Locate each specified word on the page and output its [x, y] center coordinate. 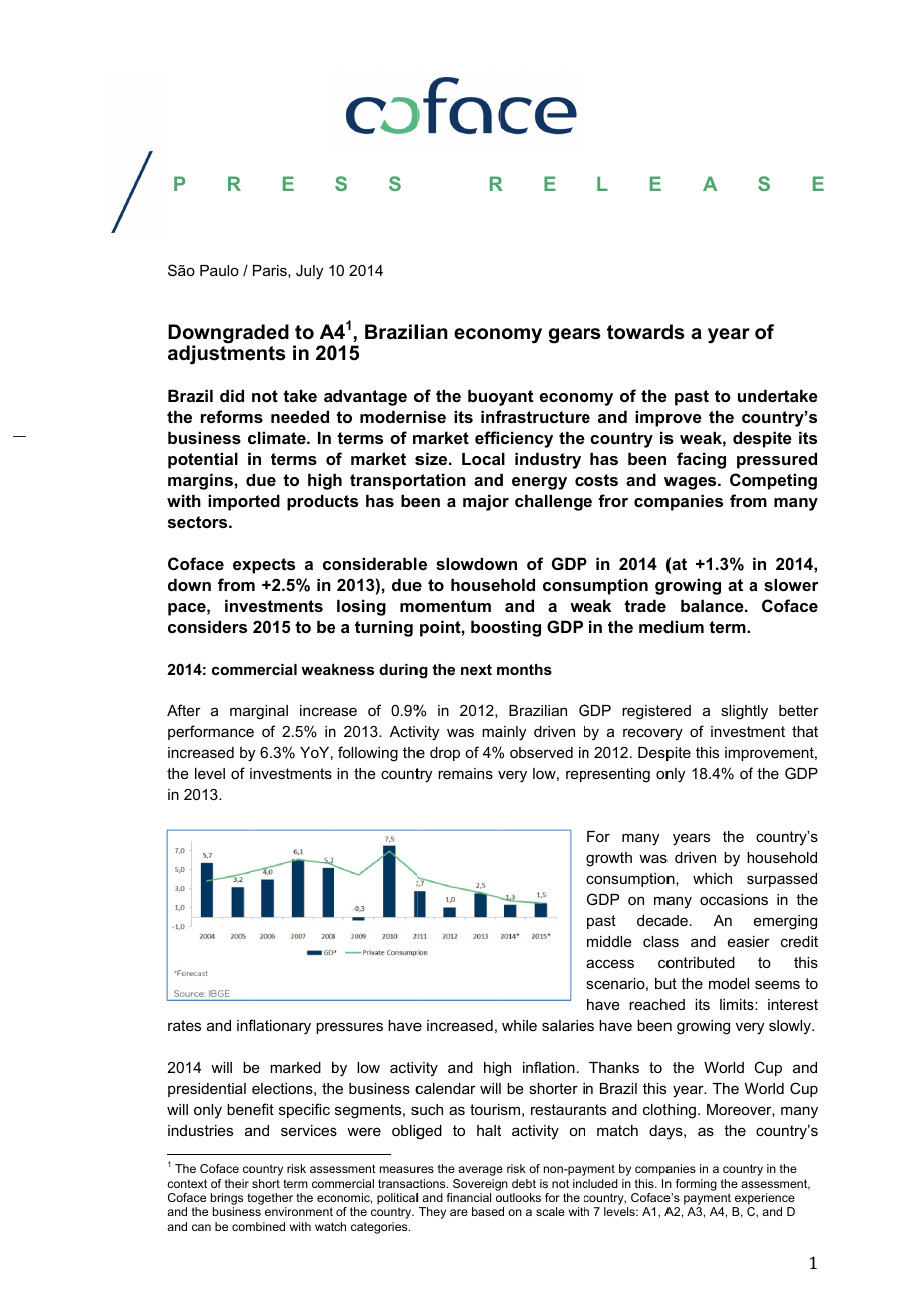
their [237, 1183]
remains [465, 773]
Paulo [219, 270]
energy [539, 483]
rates [184, 1025]
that [805, 731]
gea [565, 336]
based [488, 1211]
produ [310, 502]
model [729, 983]
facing [701, 460]
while [519, 1025]
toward [640, 332]
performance [211, 732]
